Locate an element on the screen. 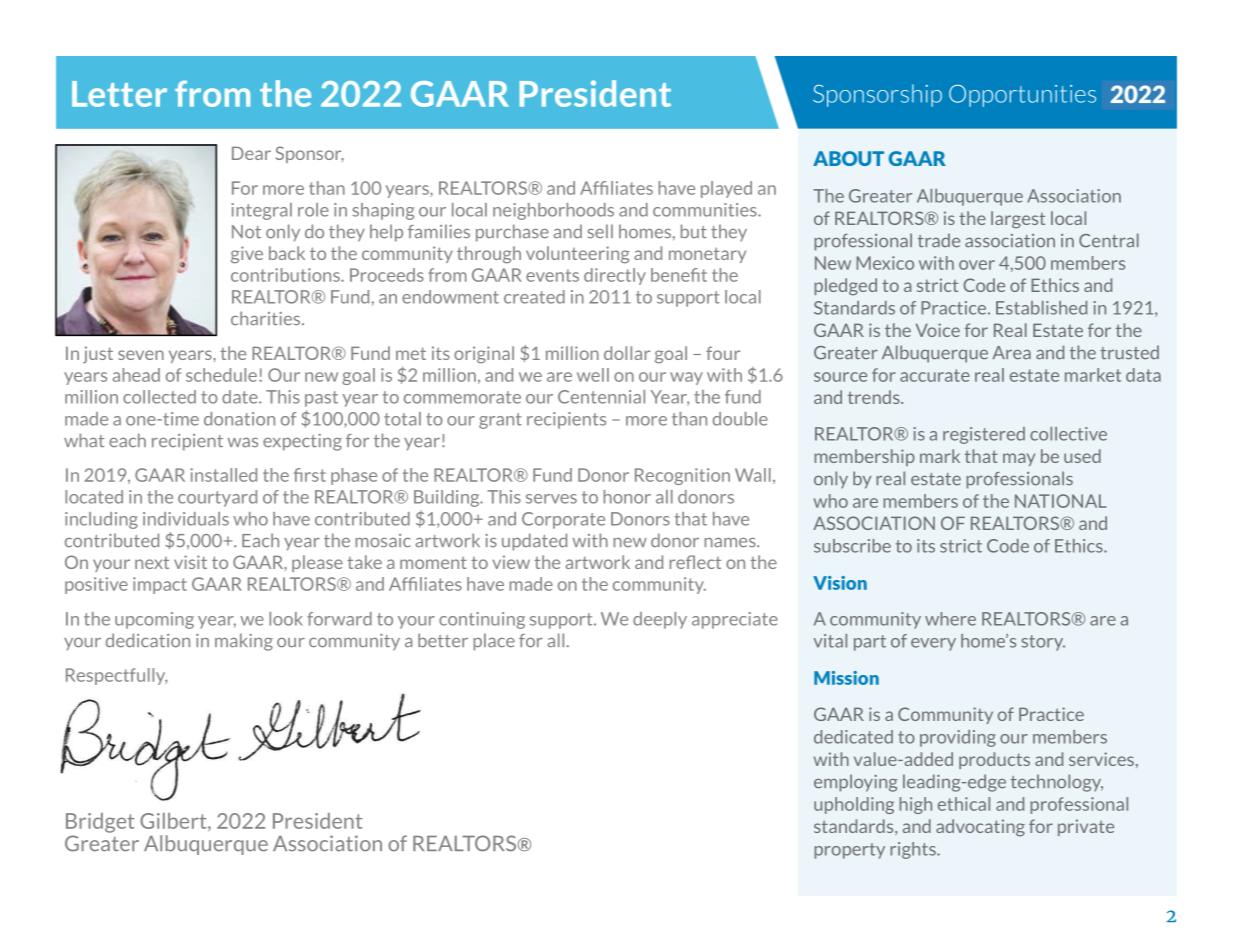  played is located at coordinates (726, 189).
